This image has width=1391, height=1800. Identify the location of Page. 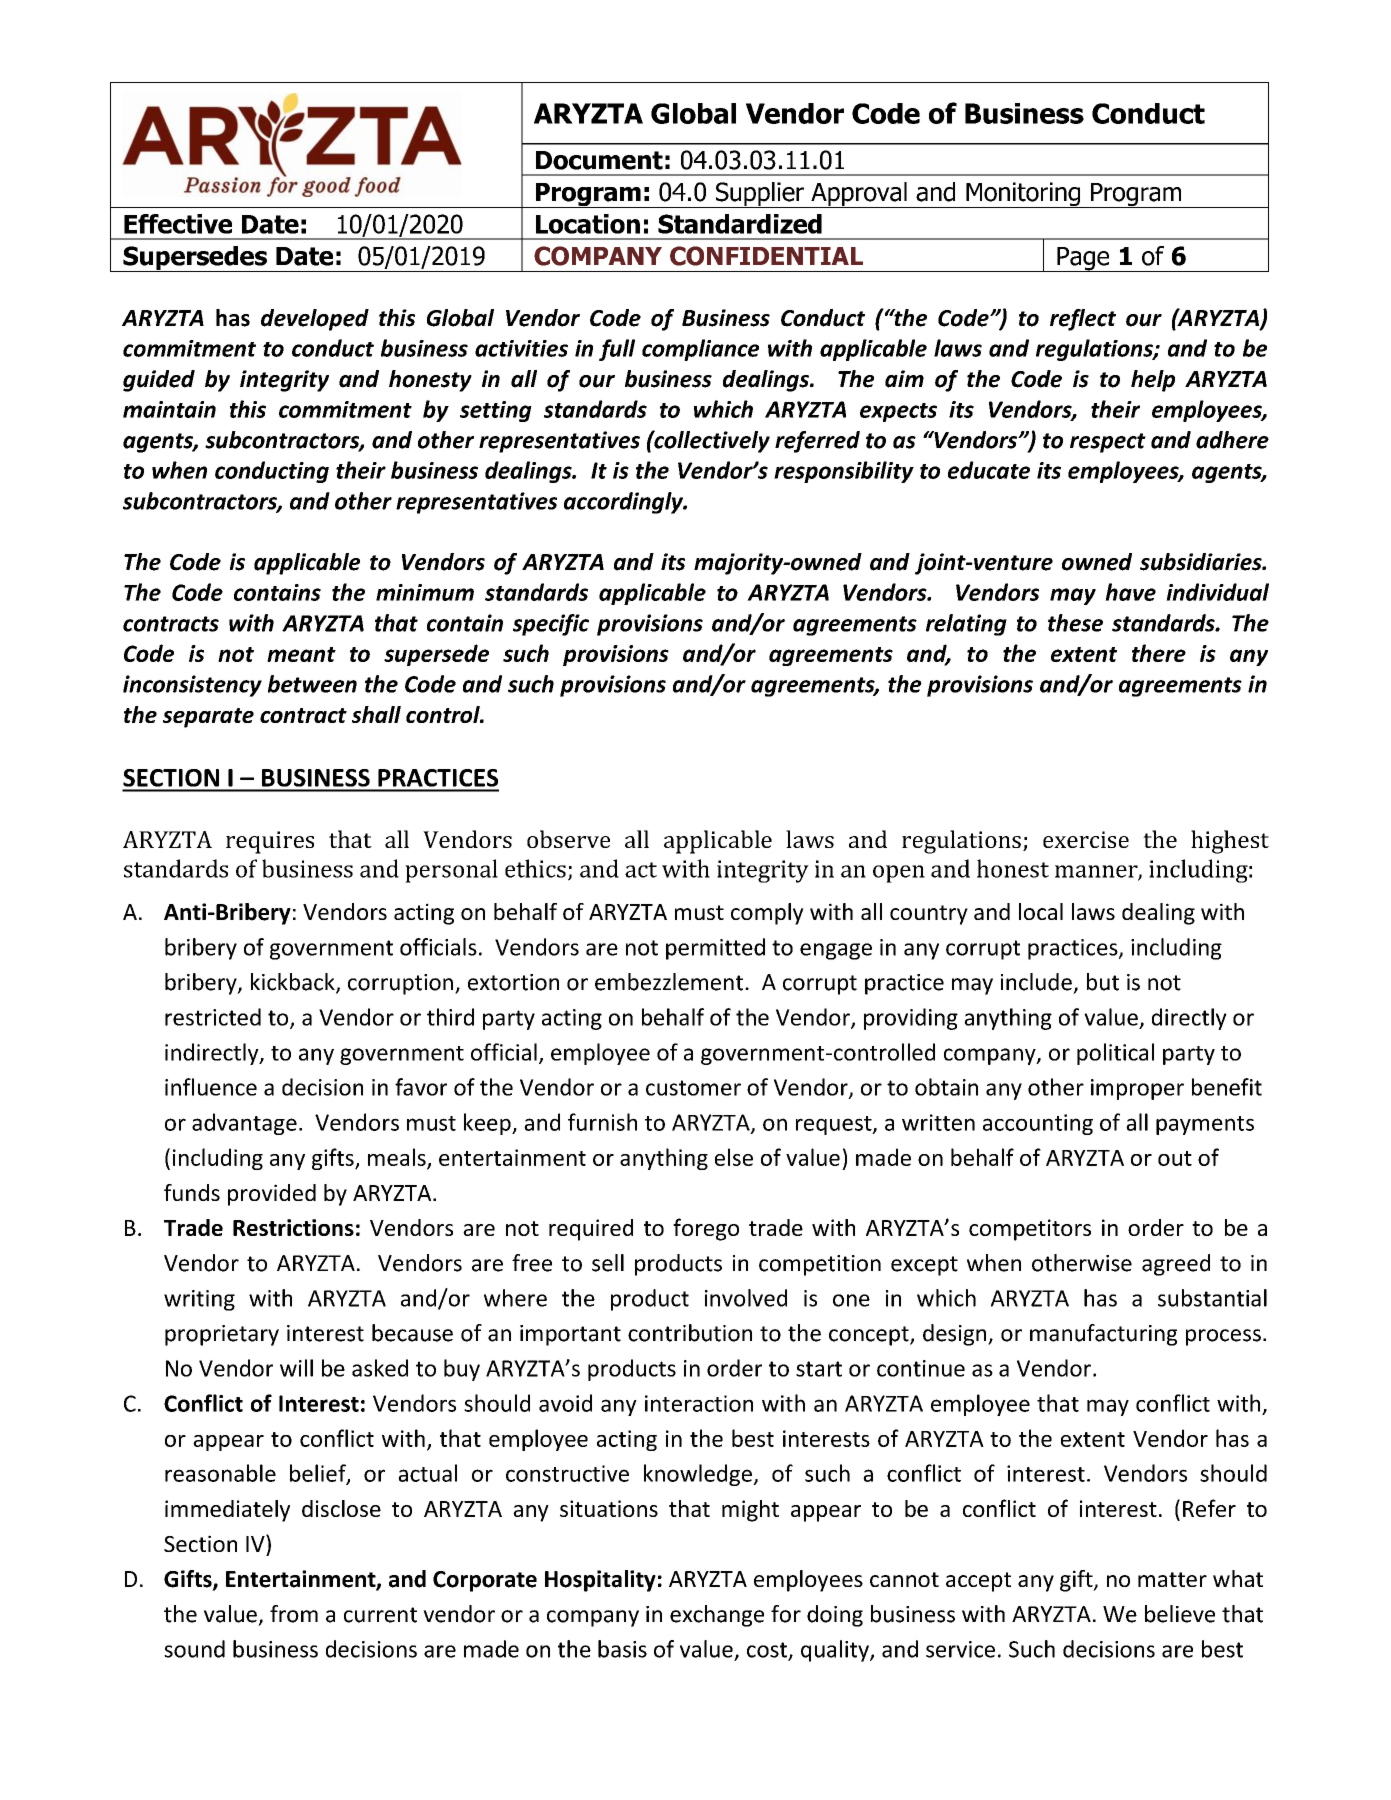
(1083, 259).
